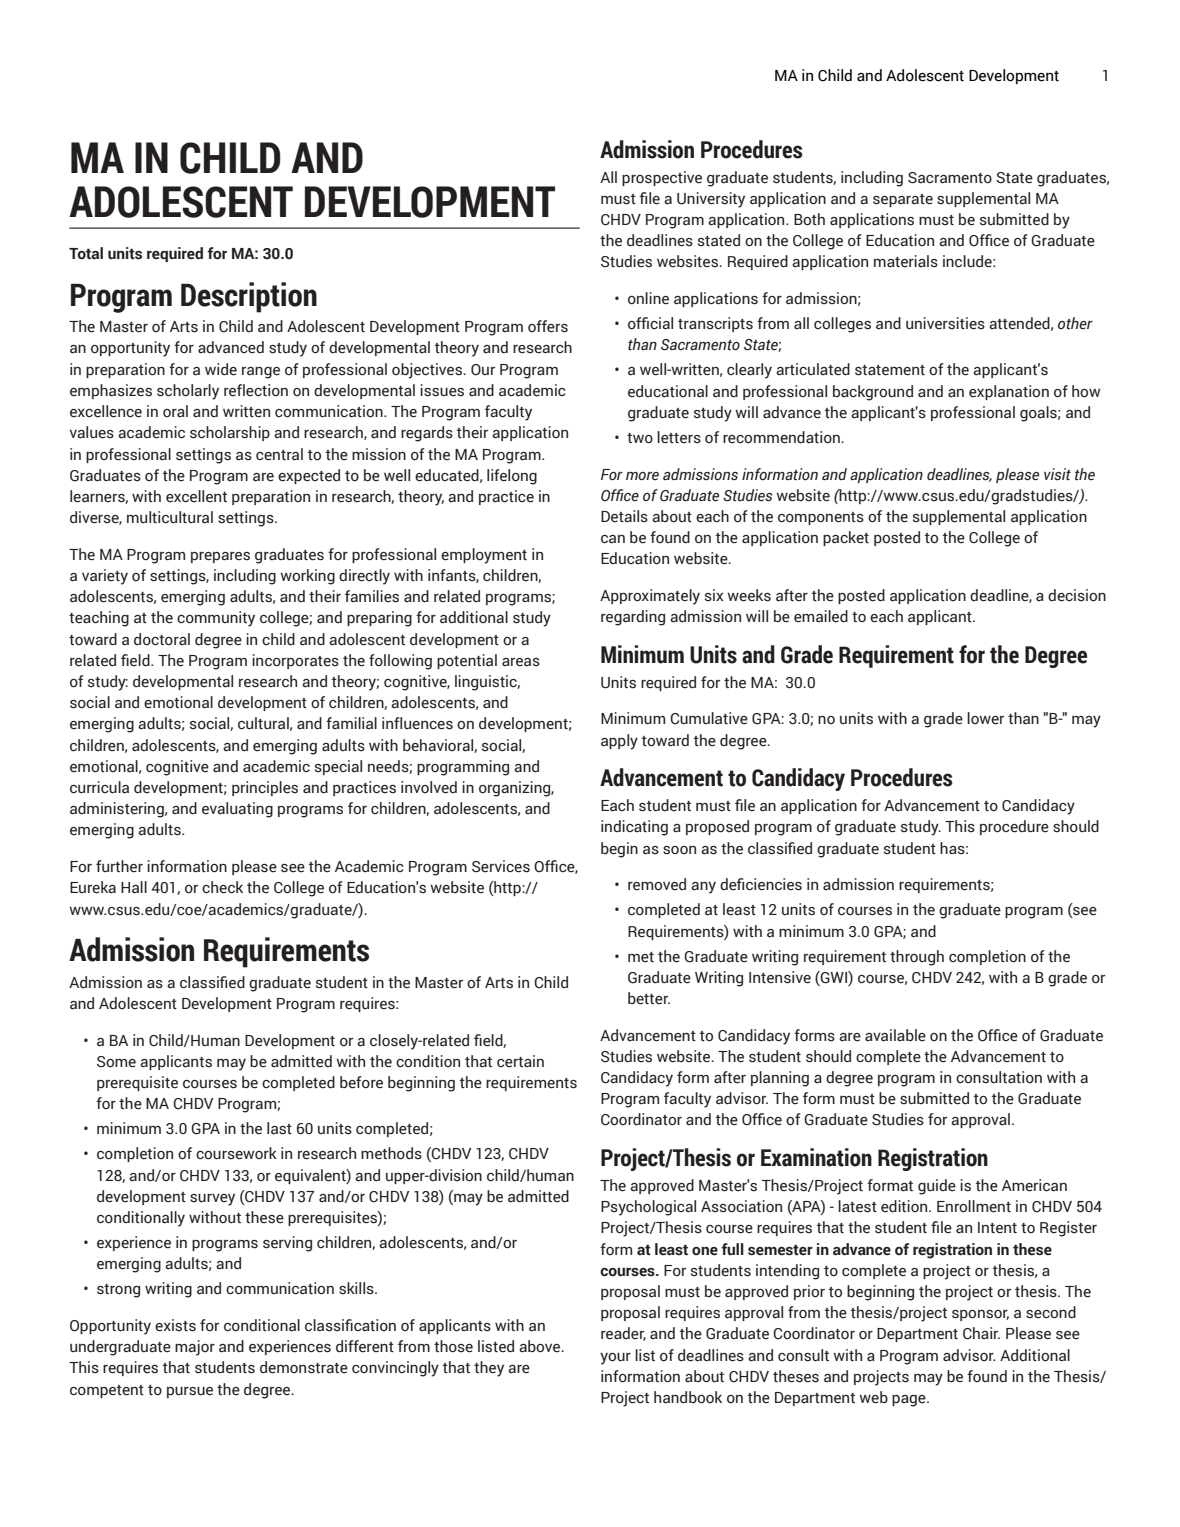 The height and width of the page is (1527, 1180). What do you see at coordinates (985, 718) in the page?
I see `lower` at bounding box center [985, 718].
